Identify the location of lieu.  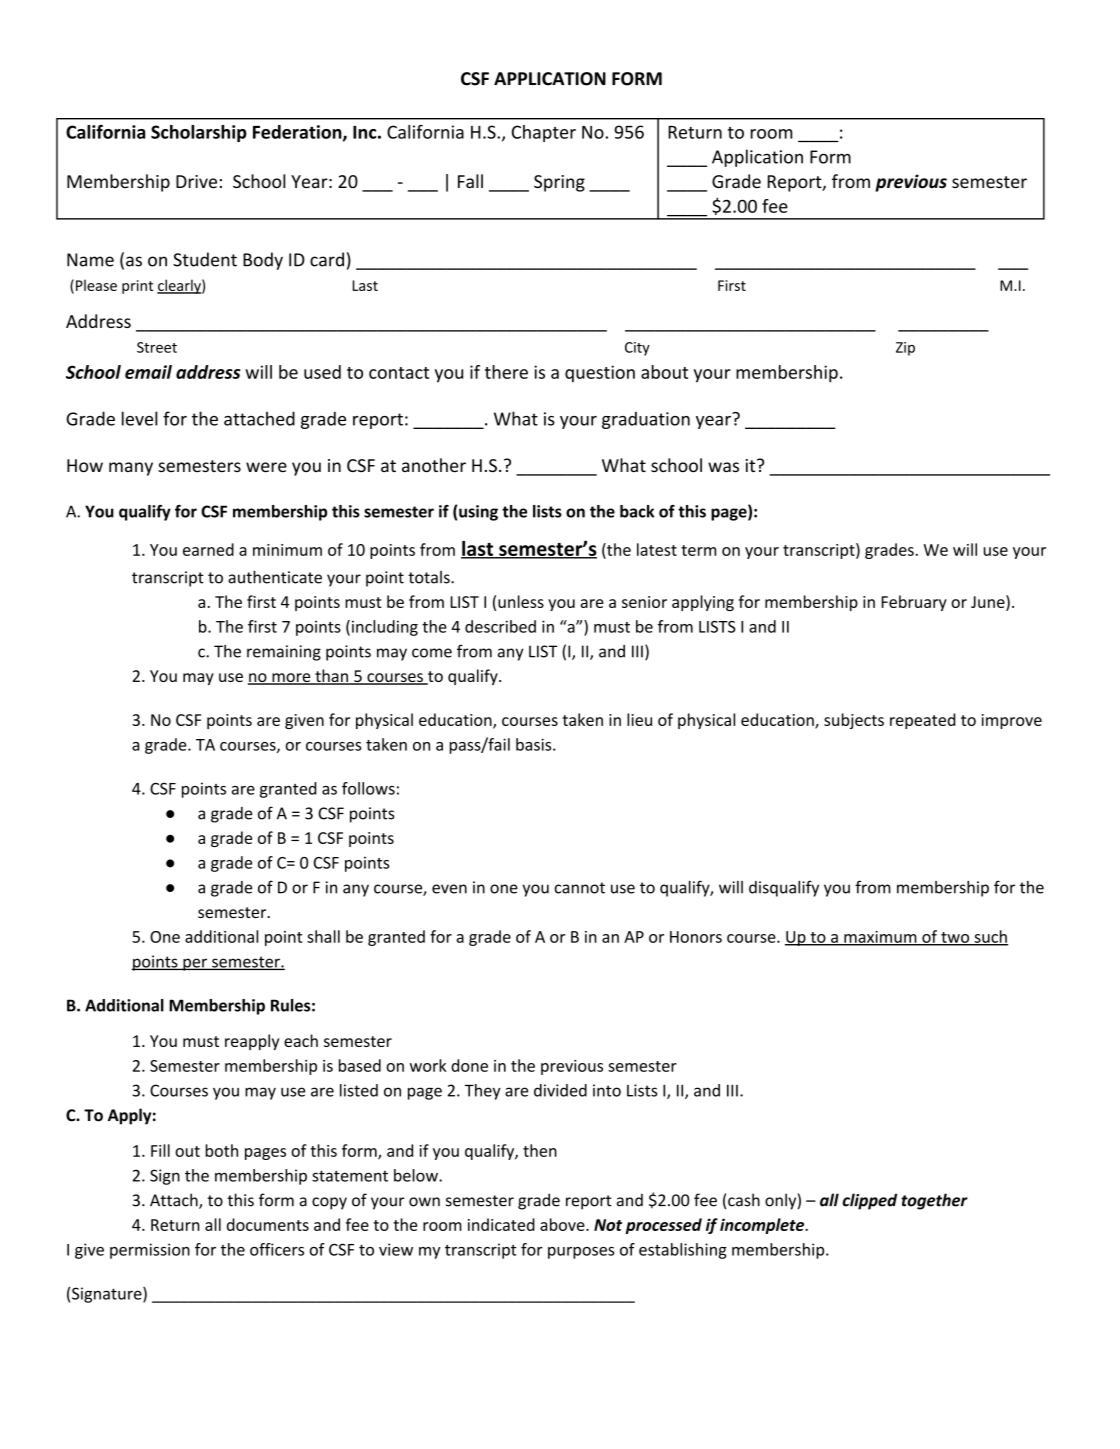
(639, 719).
